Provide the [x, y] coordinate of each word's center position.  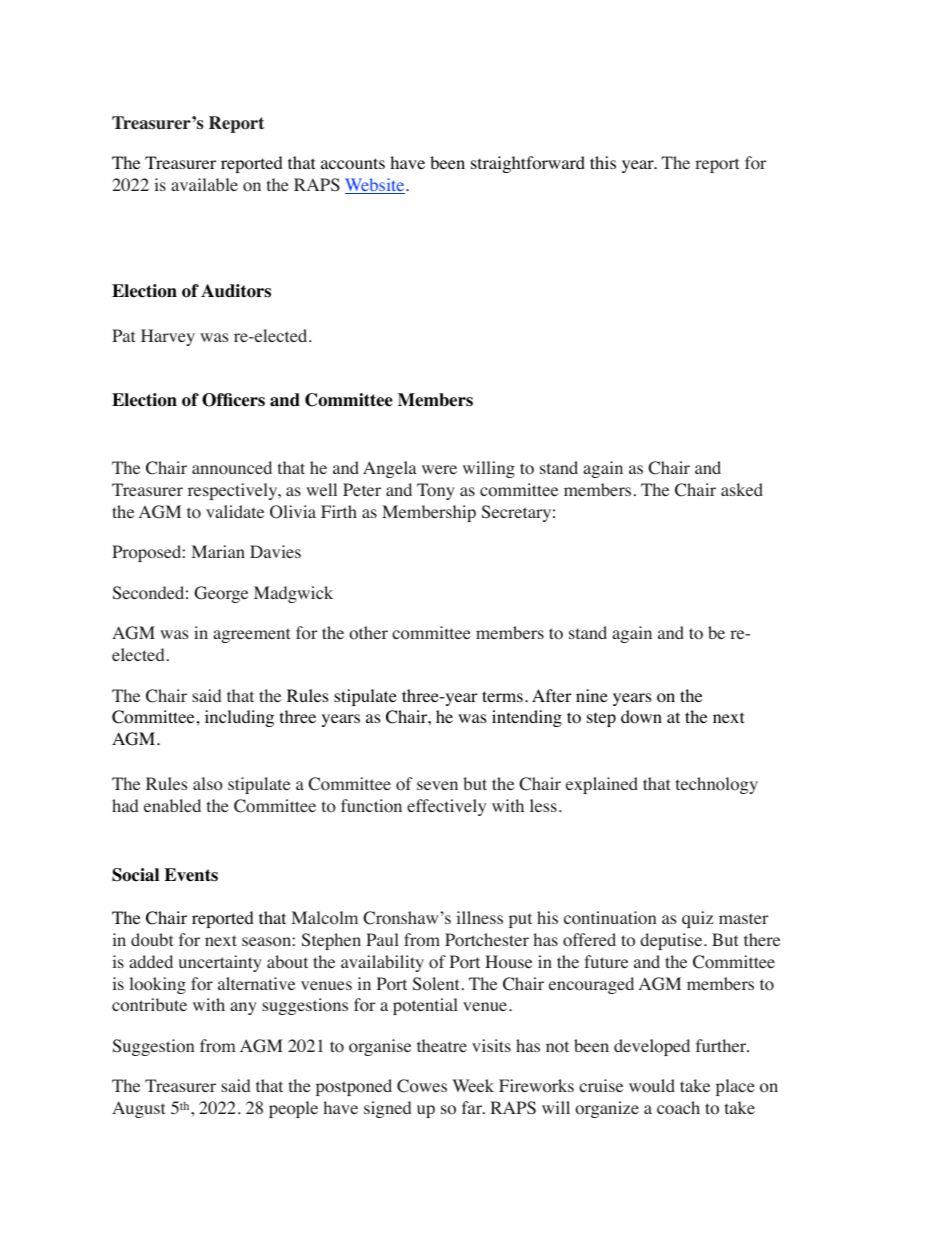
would [652, 1086]
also [208, 784]
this [603, 162]
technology [717, 785]
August [138, 1109]
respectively [234, 491]
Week [473, 1085]
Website [376, 186]
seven [437, 785]
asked [742, 489]
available [204, 184]
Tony [436, 491]
